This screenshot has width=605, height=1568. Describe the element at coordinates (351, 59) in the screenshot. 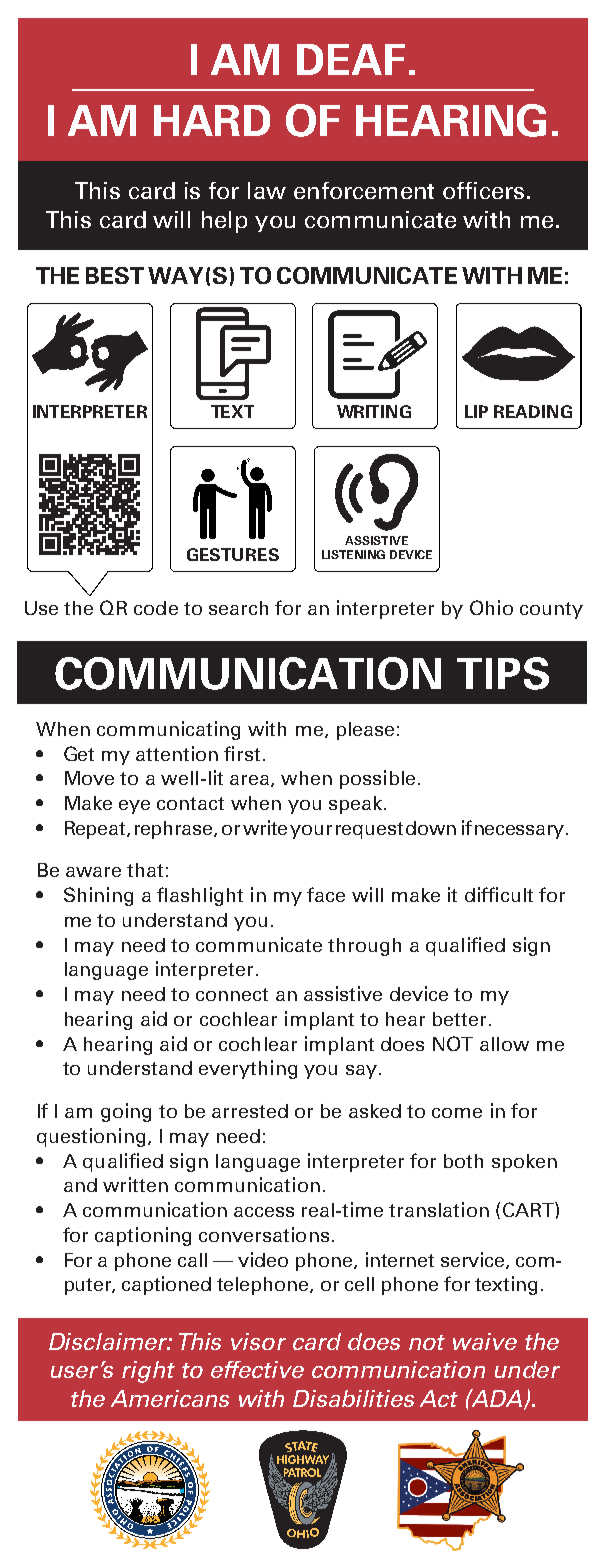

I see `DEAF` at that location.
